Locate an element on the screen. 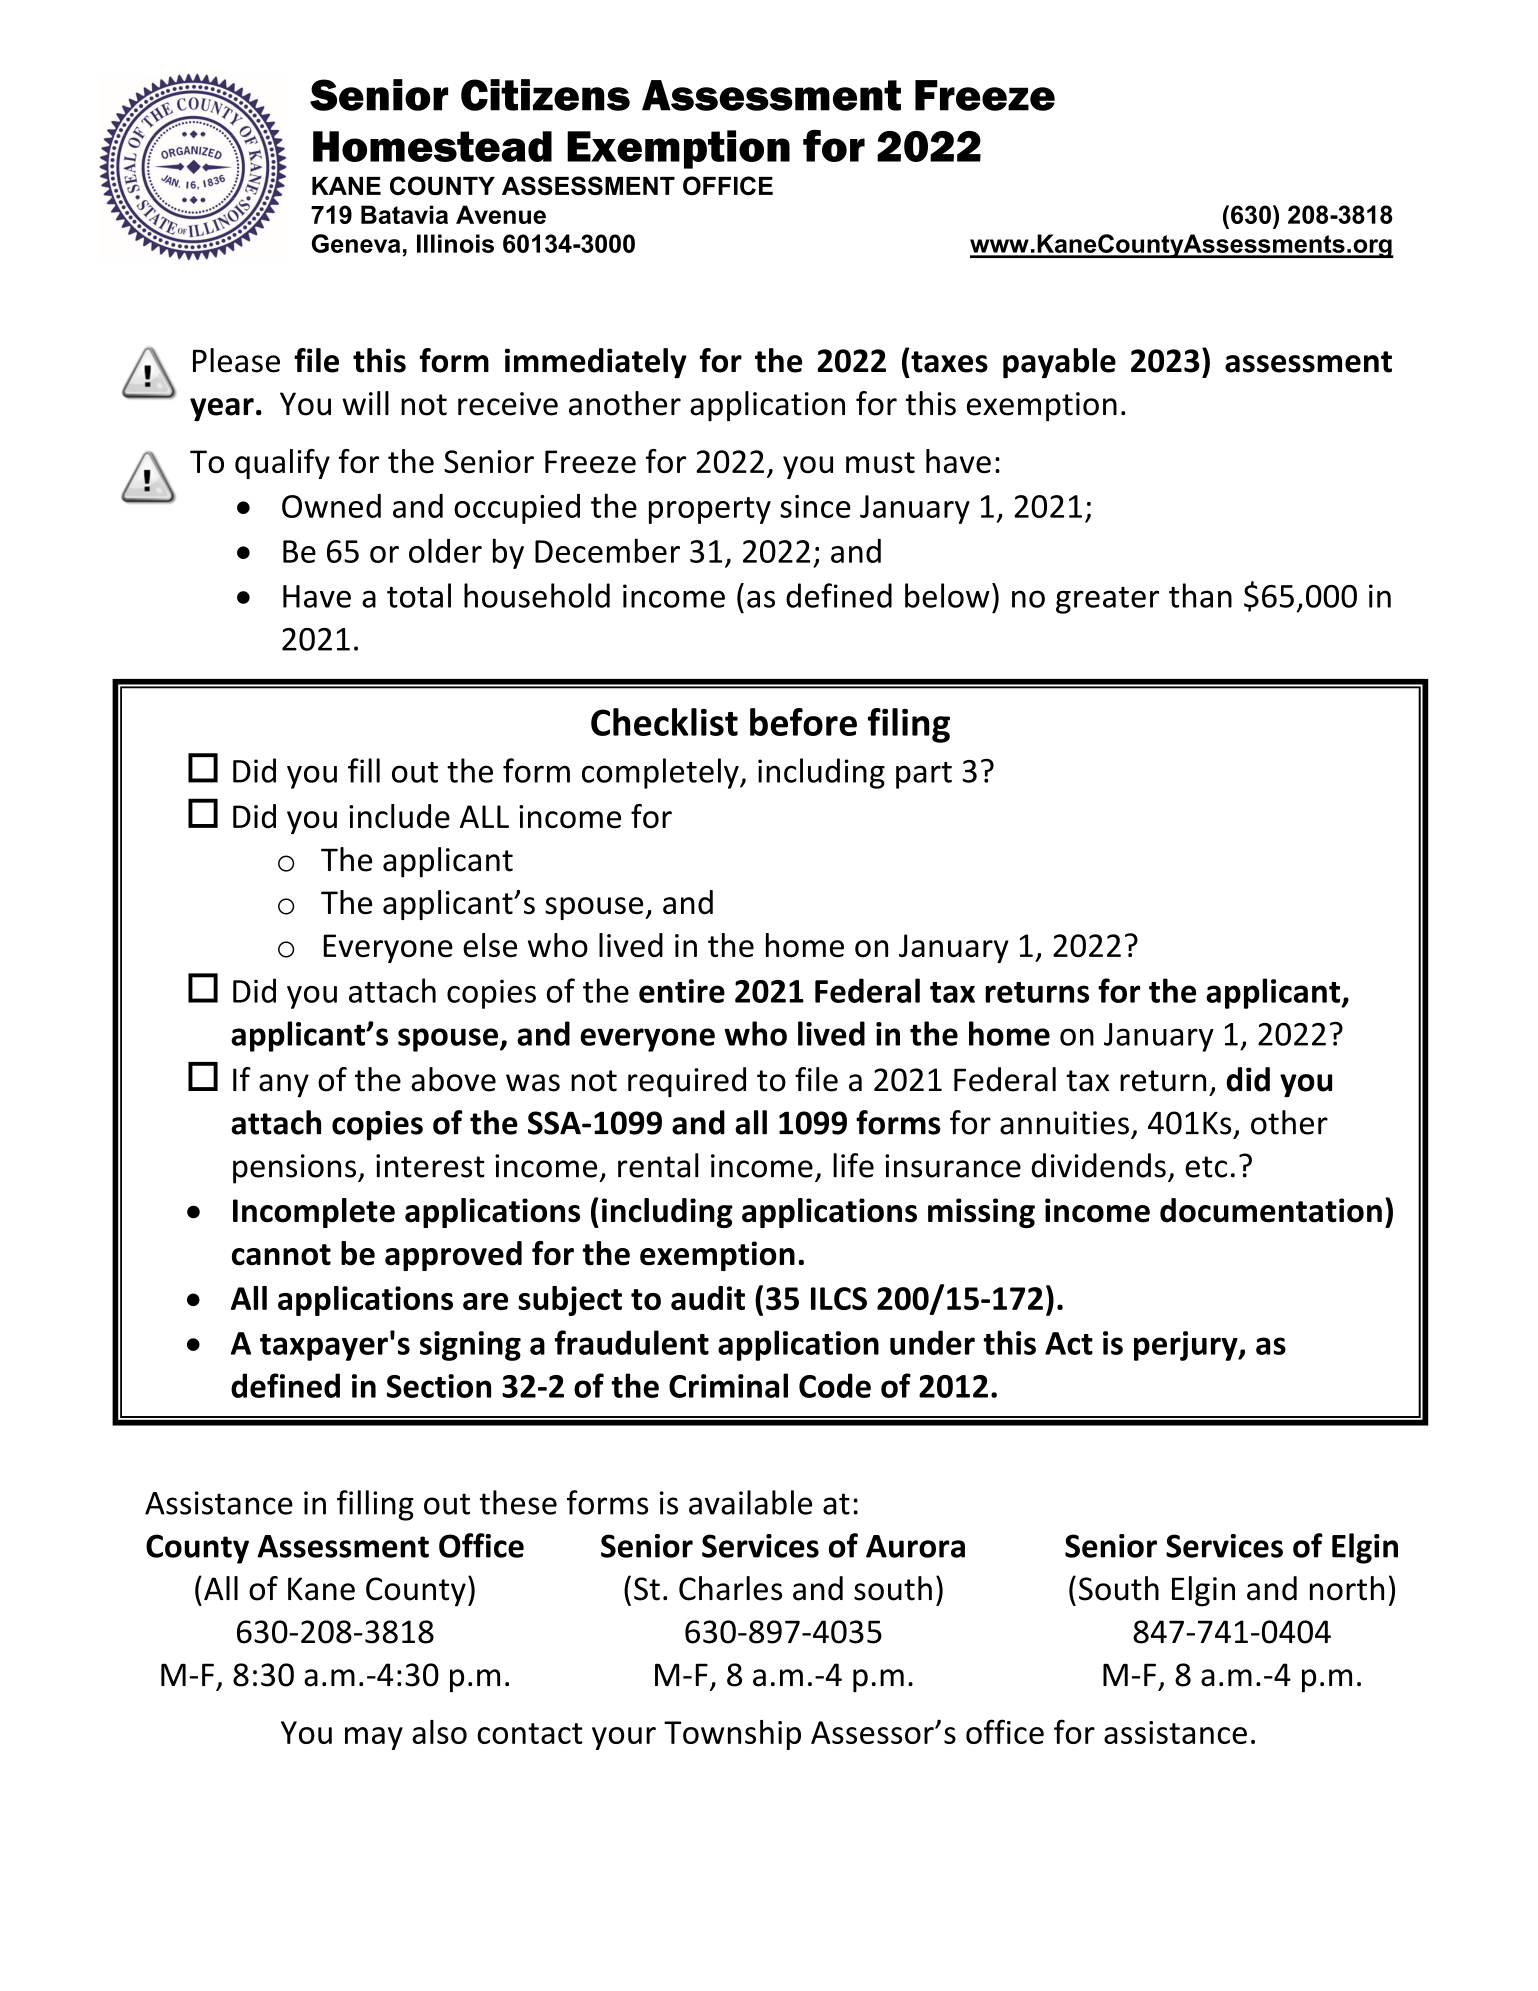 Image resolution: width=1538 pixels, height=1991 pixels. perjury is located at coordinates (1187, 1346).
